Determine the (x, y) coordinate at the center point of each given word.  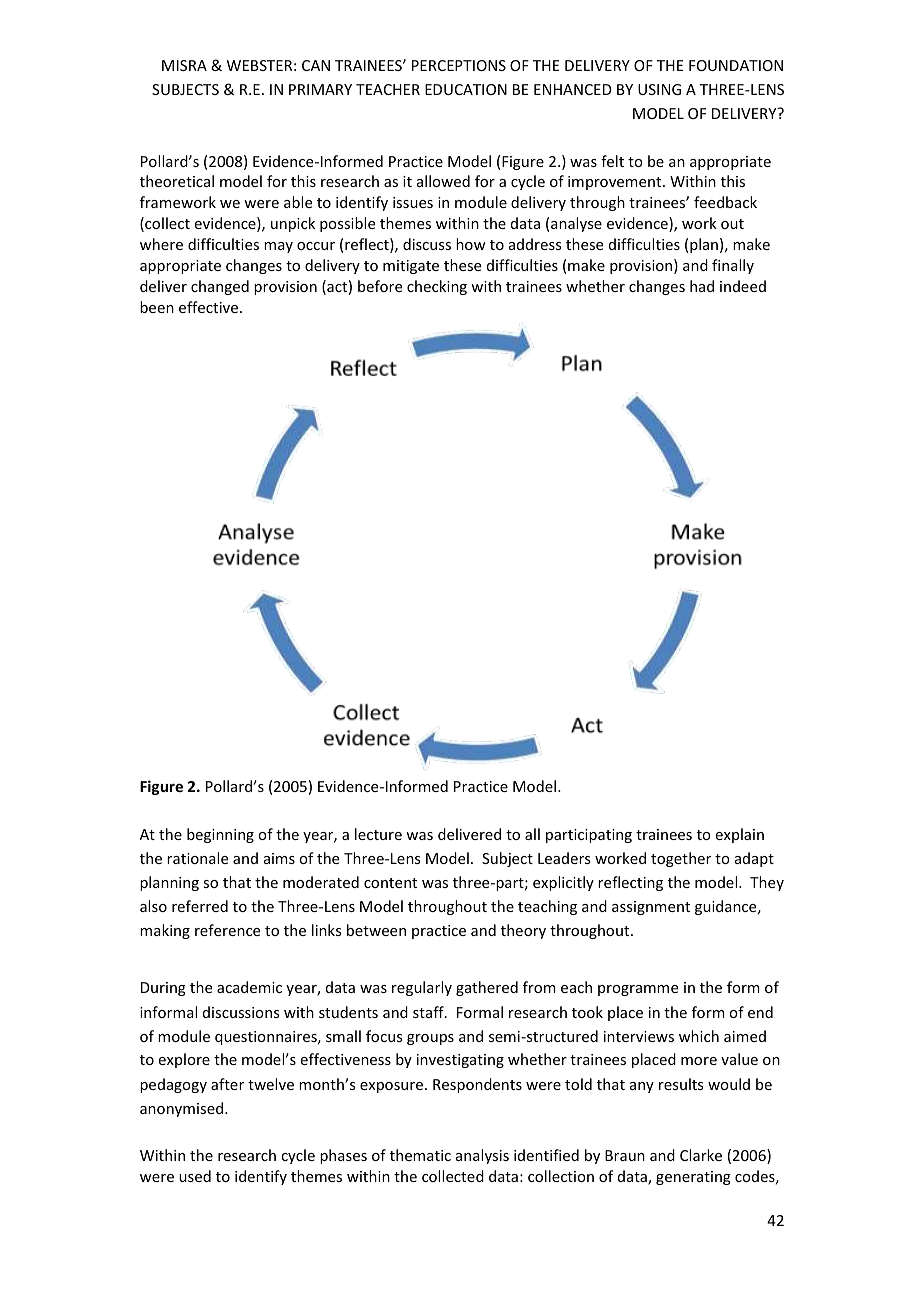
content (390, 883)
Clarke (701, 1155)
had (702, 286)
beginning (220, 835)
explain (740, 835)
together (681, 859)
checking (437, 287)
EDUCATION (466, 89)
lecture (378, 834)
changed (220, 287)
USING (659, 89)
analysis (482, 1156)
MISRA (184, 65)
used (195, 1176)
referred (200, 906)
